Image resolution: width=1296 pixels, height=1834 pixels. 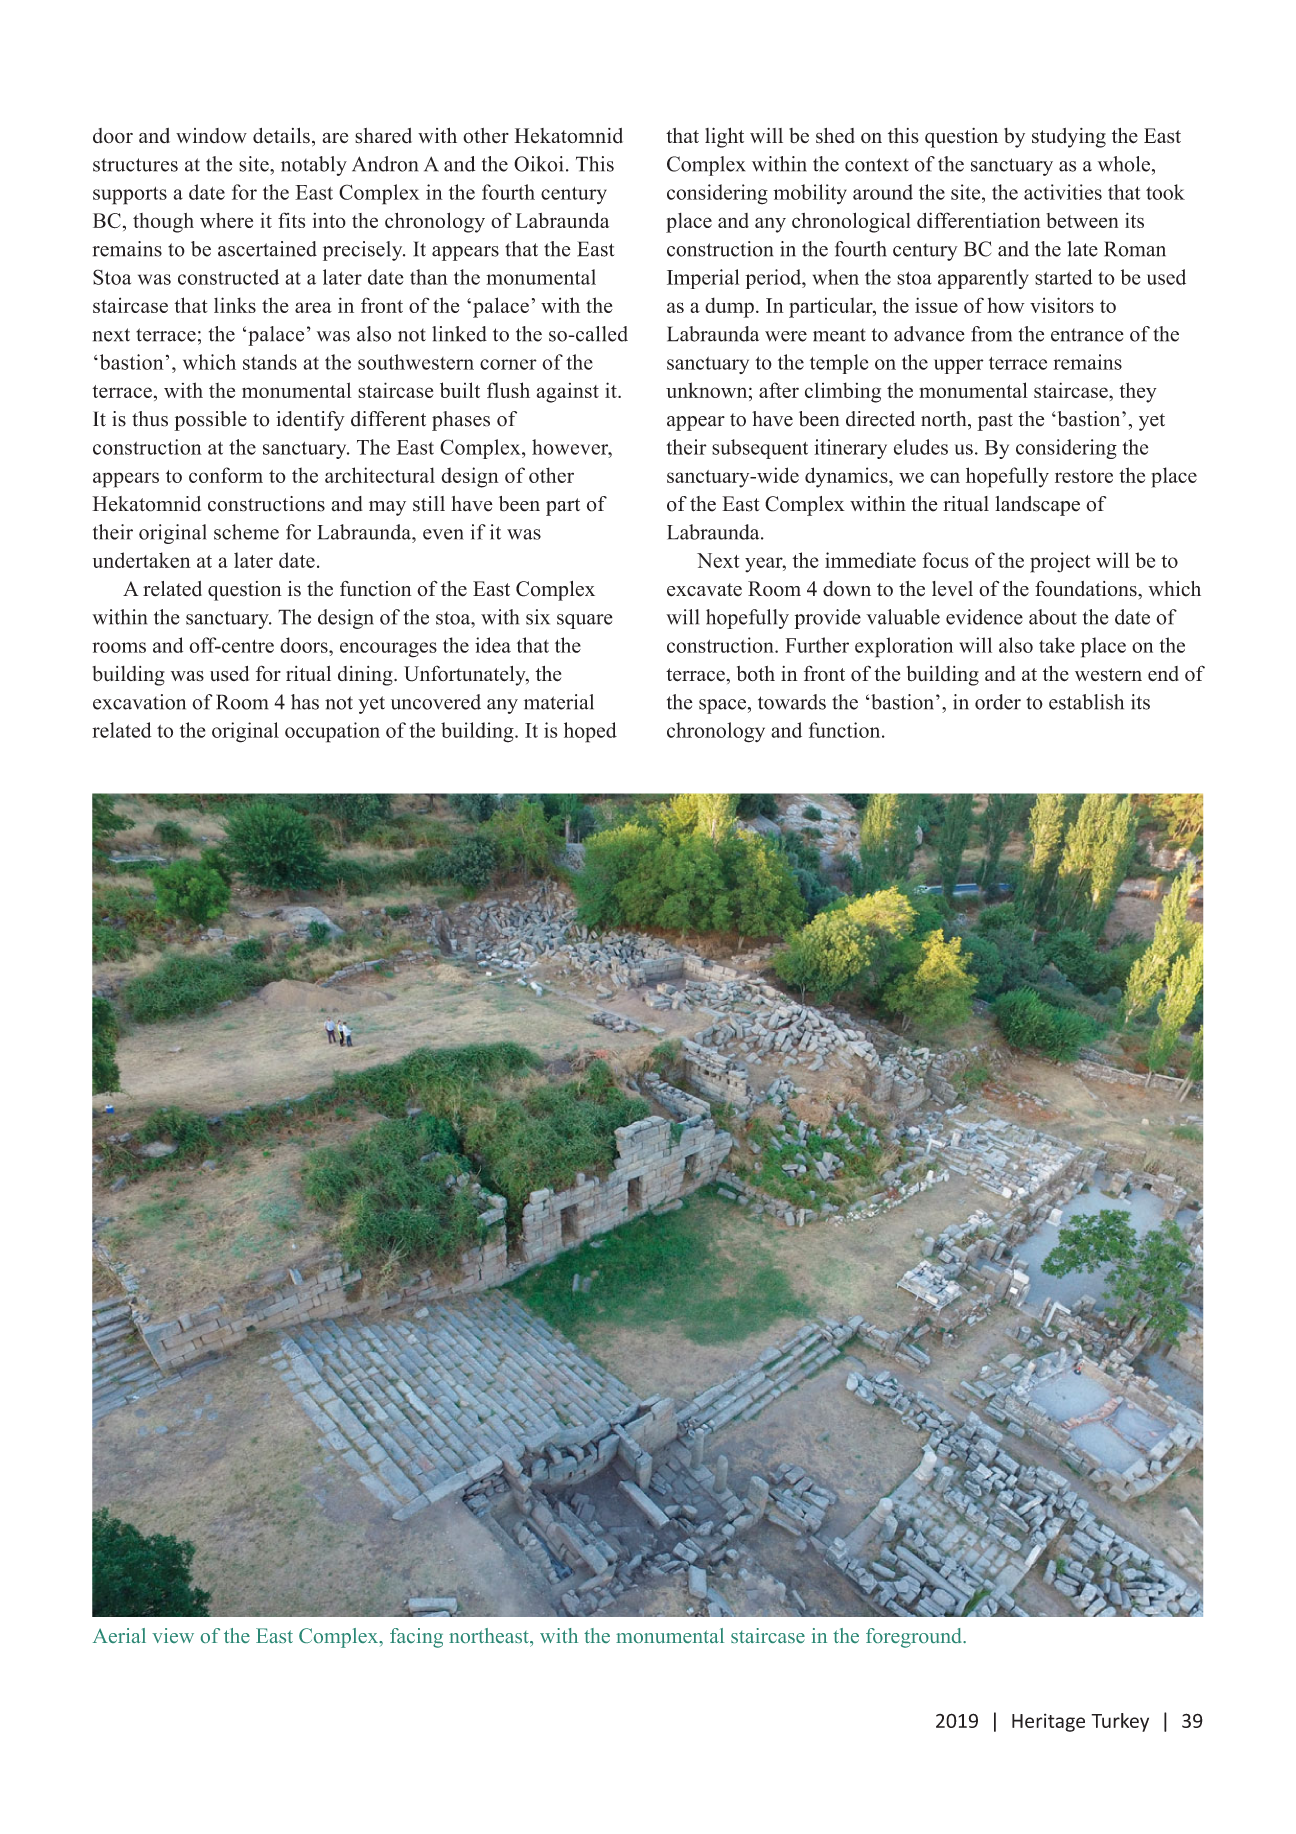 I want to click on foreground, so click(x=915, y=1638).
